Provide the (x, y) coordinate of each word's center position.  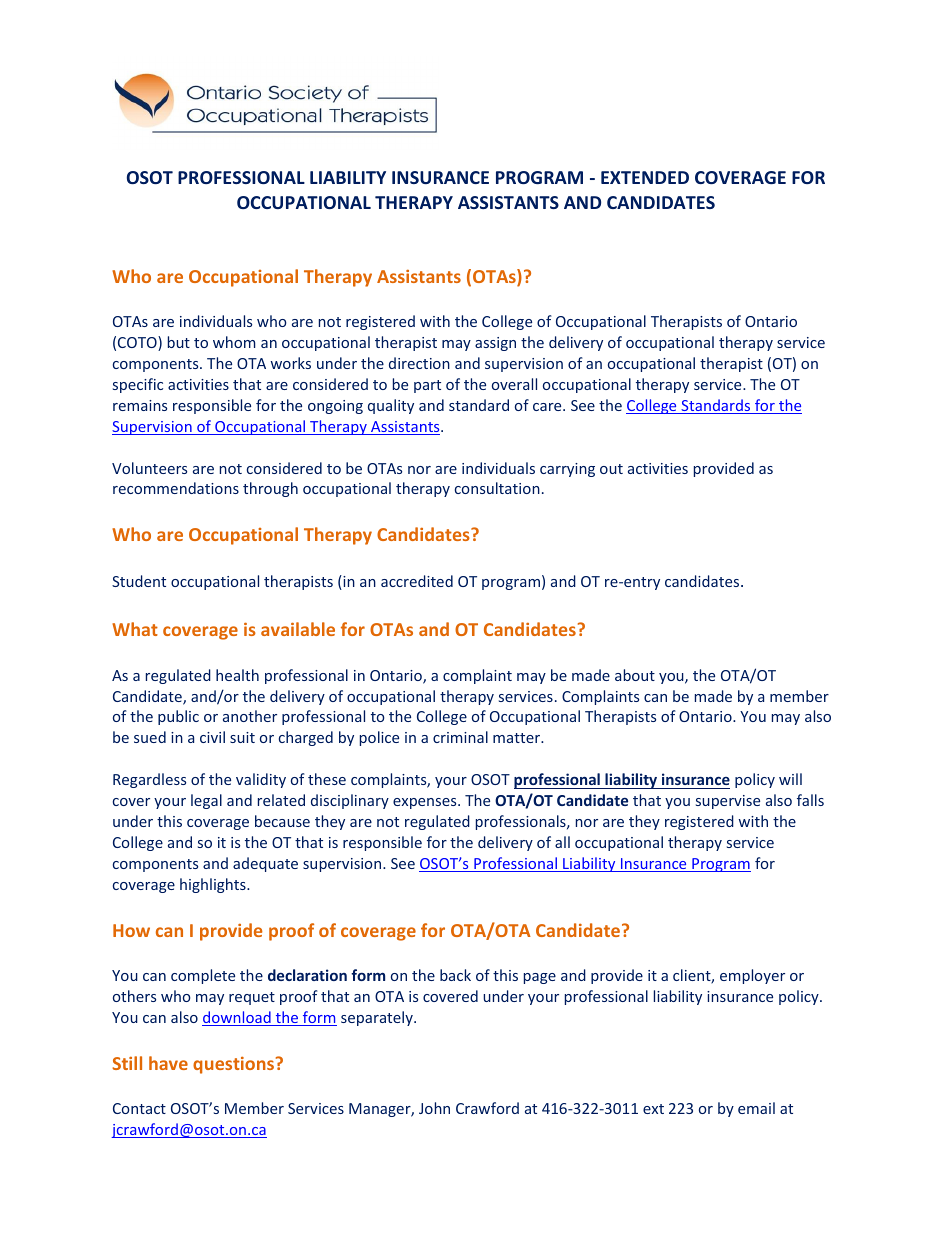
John (434, 1108)
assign (495, 344)
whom (234, 342)
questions (235, 1065)
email (756, 1108)
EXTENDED (645, 177)
